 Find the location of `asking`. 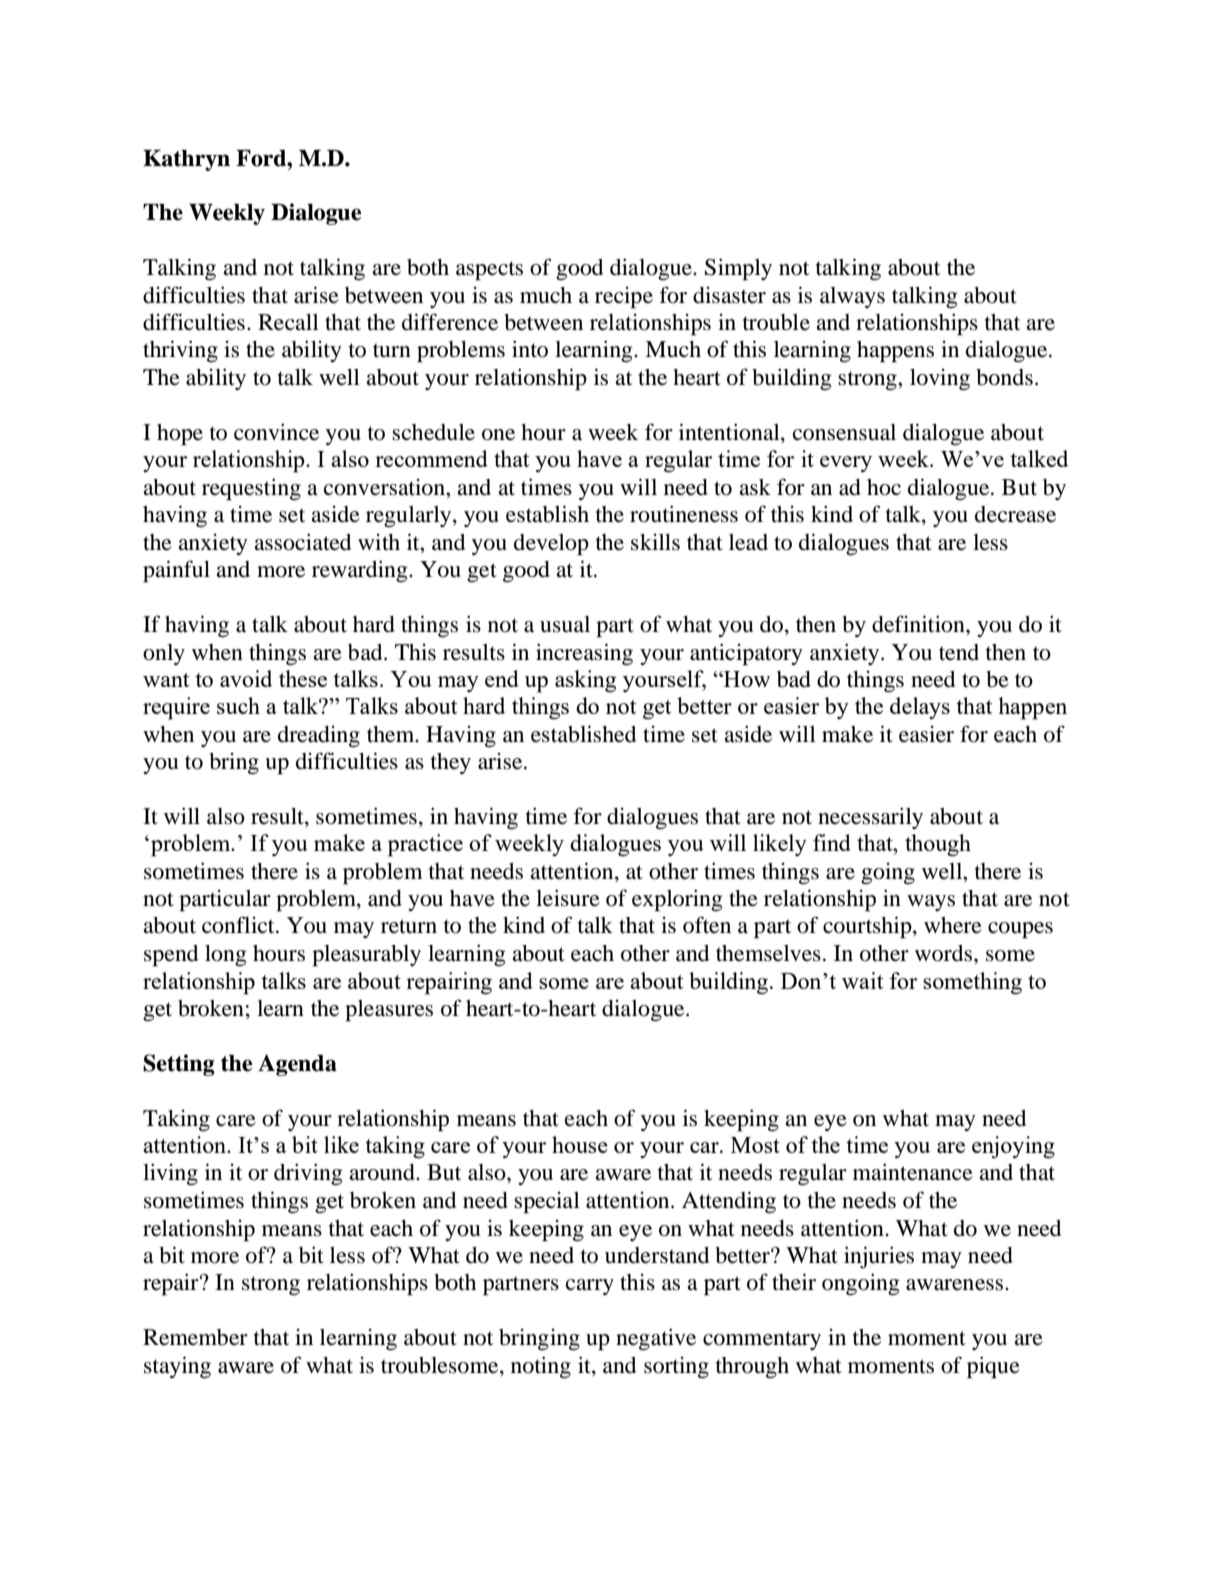

asking is located at coordinates (586, 681).
